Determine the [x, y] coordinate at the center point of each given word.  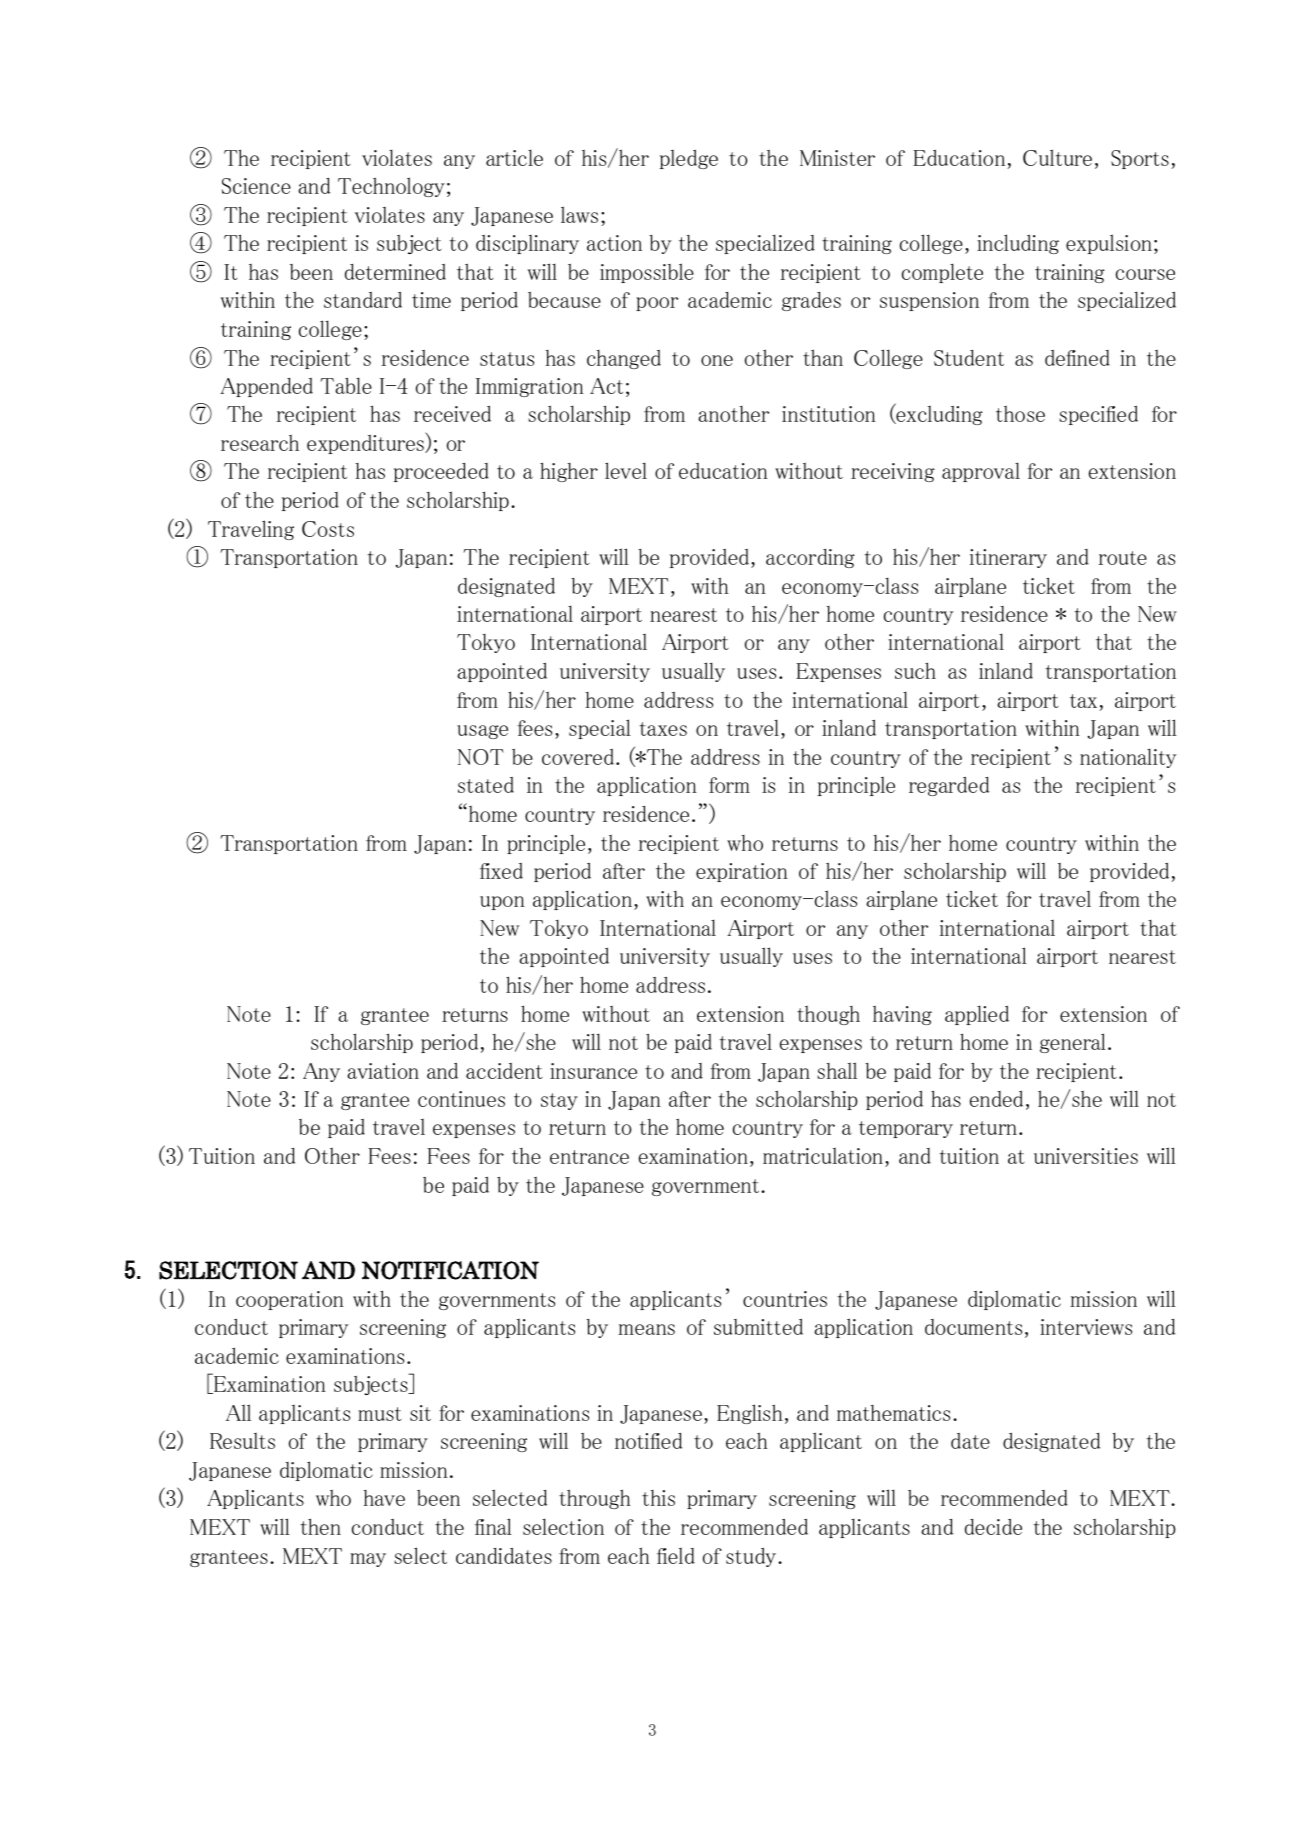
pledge [689, 159]
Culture [1057, 157]
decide [993, 1527]
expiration [742, 872]
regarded [949, 786]
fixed [501, 871]
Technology [391, 187]
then [320, 1526]
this [658, 1498]
